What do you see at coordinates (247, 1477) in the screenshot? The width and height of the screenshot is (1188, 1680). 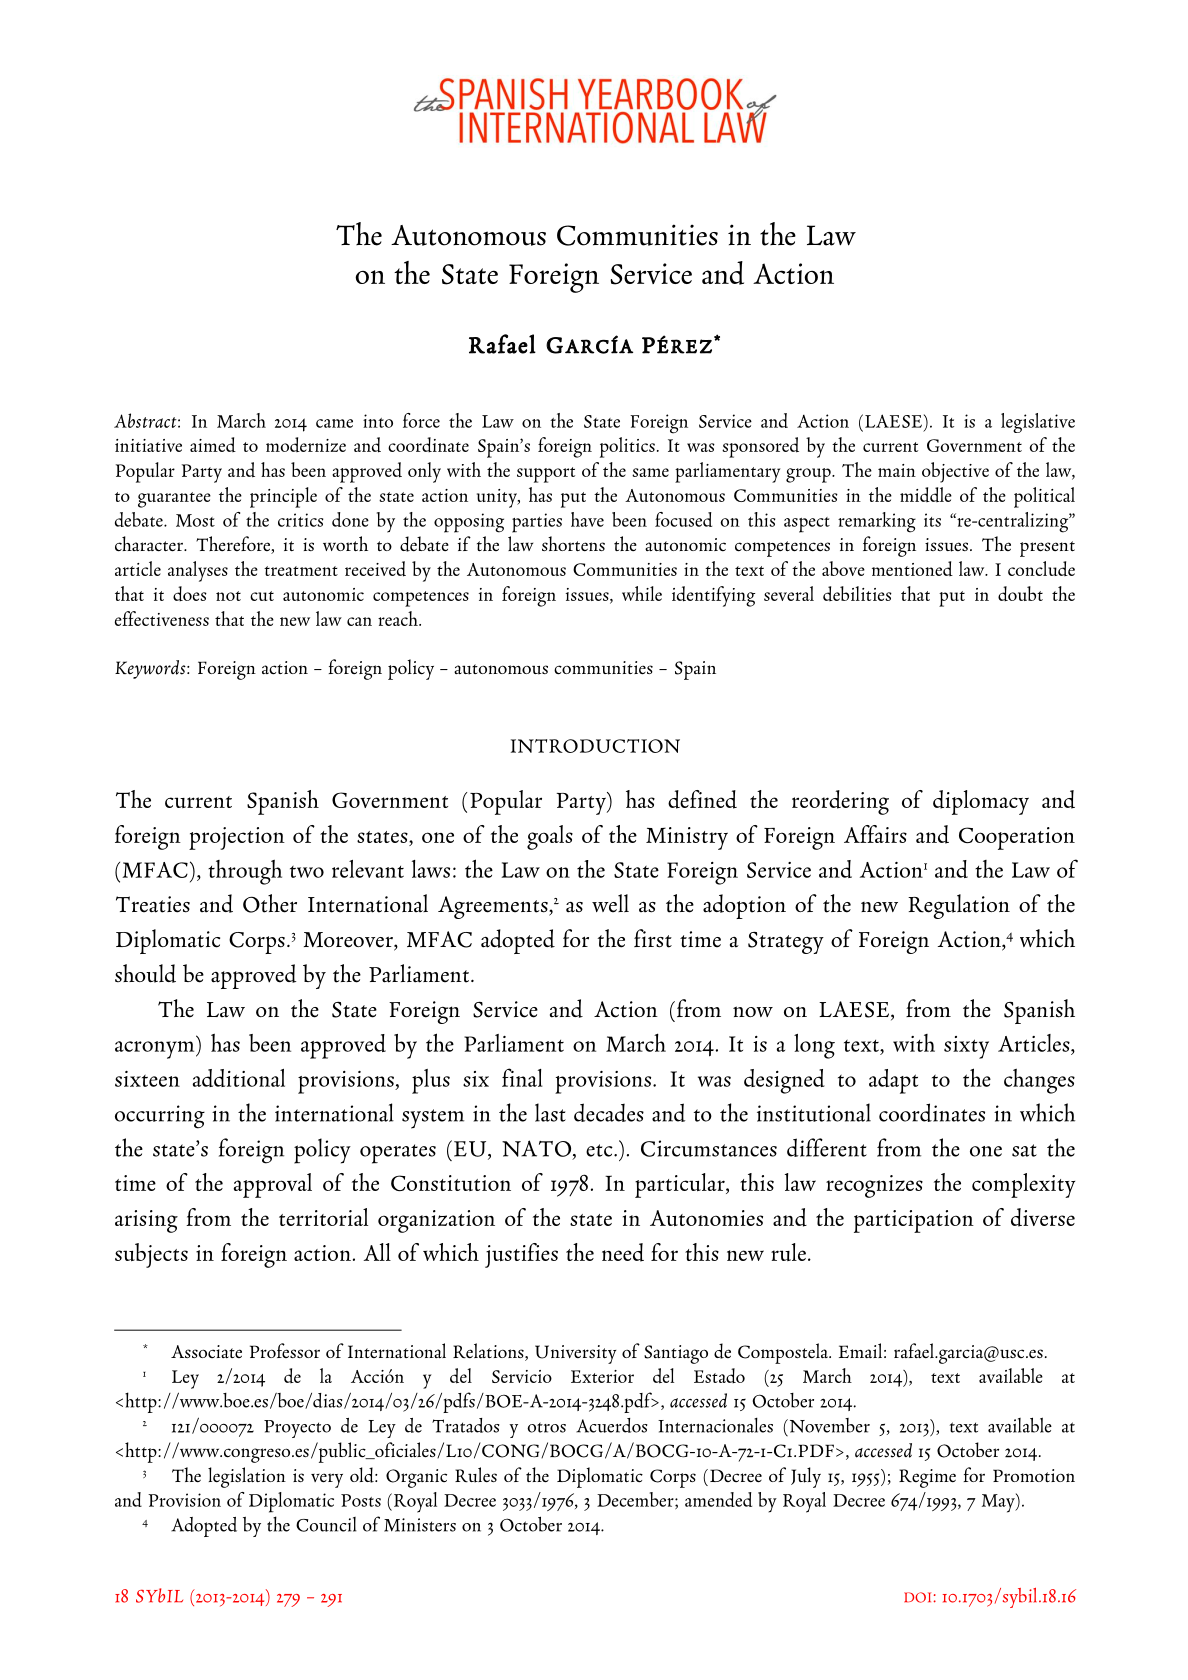 I see `legislation` at bounding box center [247, 1477].
